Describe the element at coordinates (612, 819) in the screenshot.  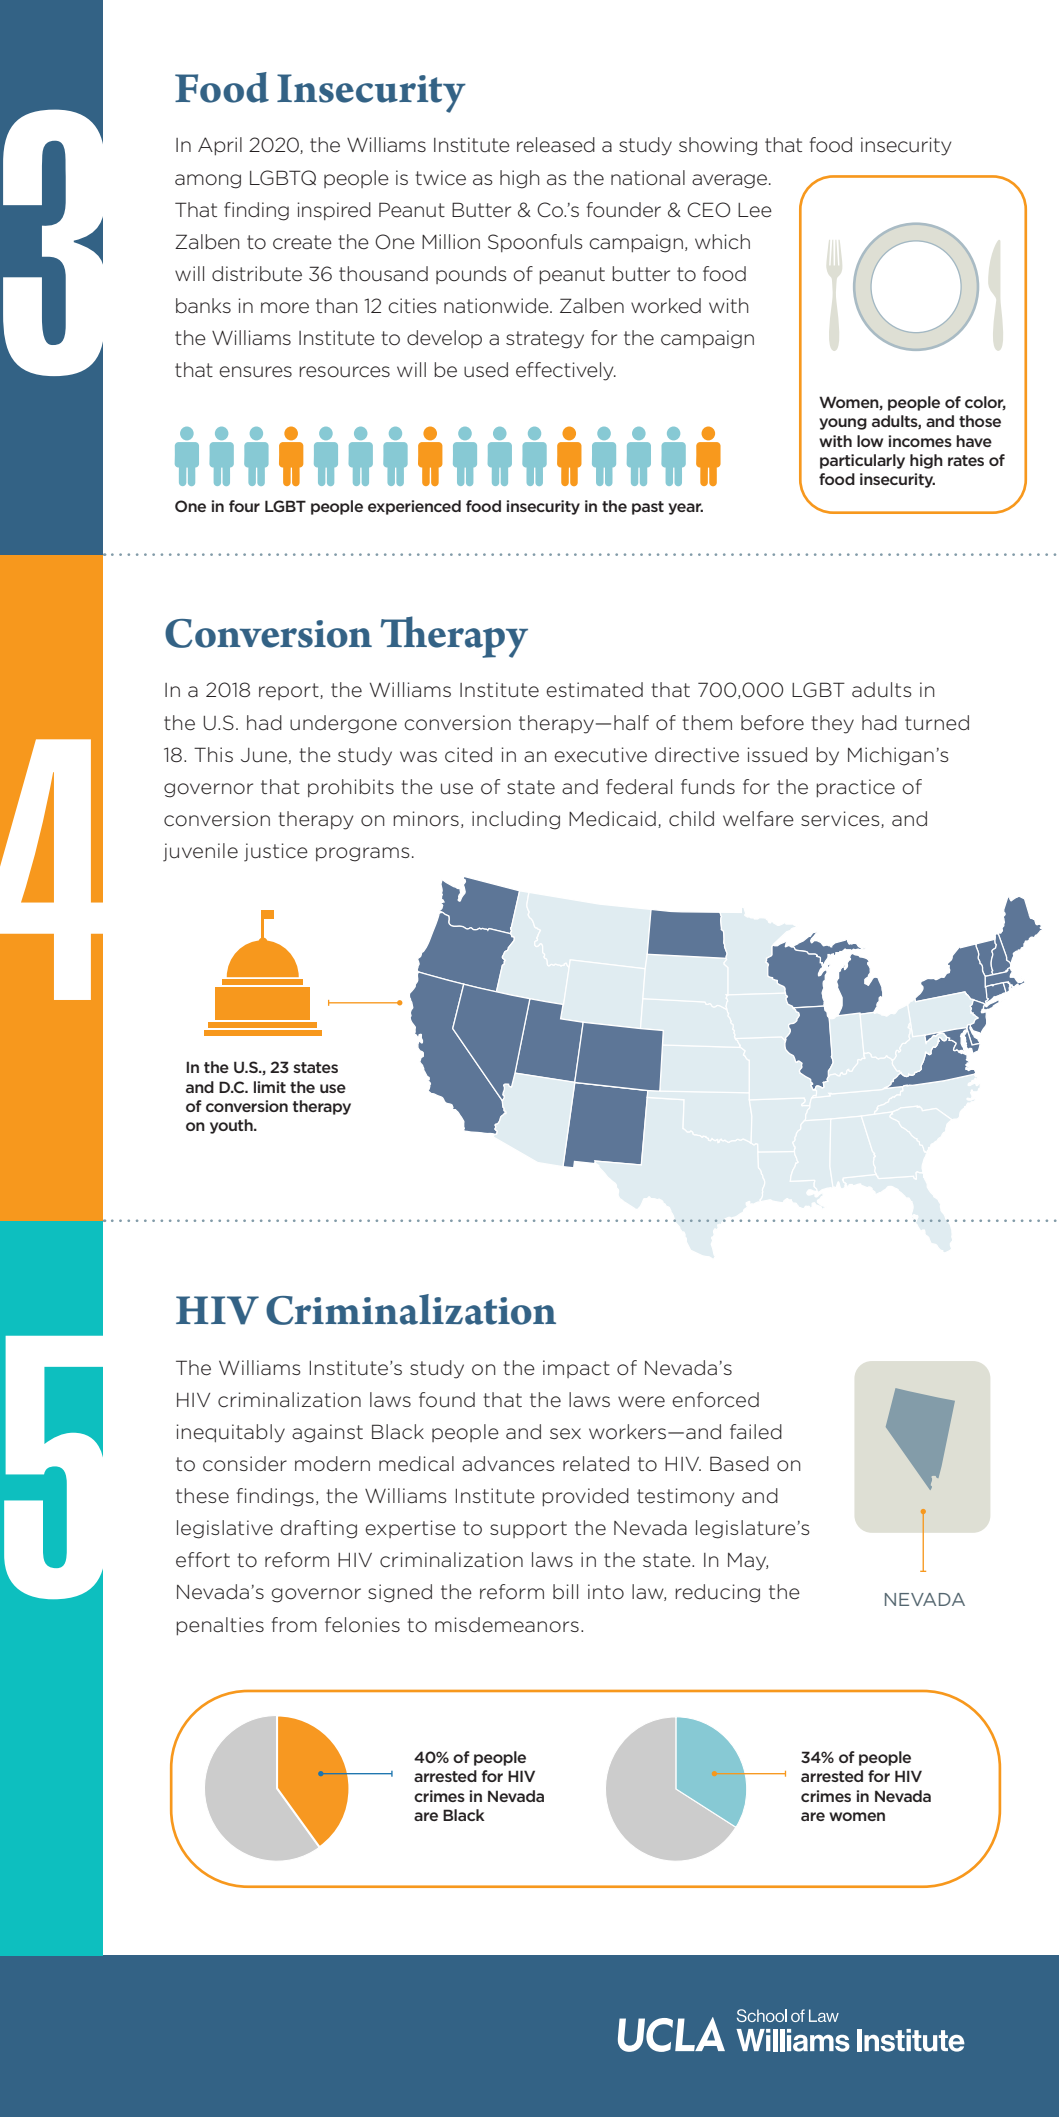
I see `Medicaid` at that location.
